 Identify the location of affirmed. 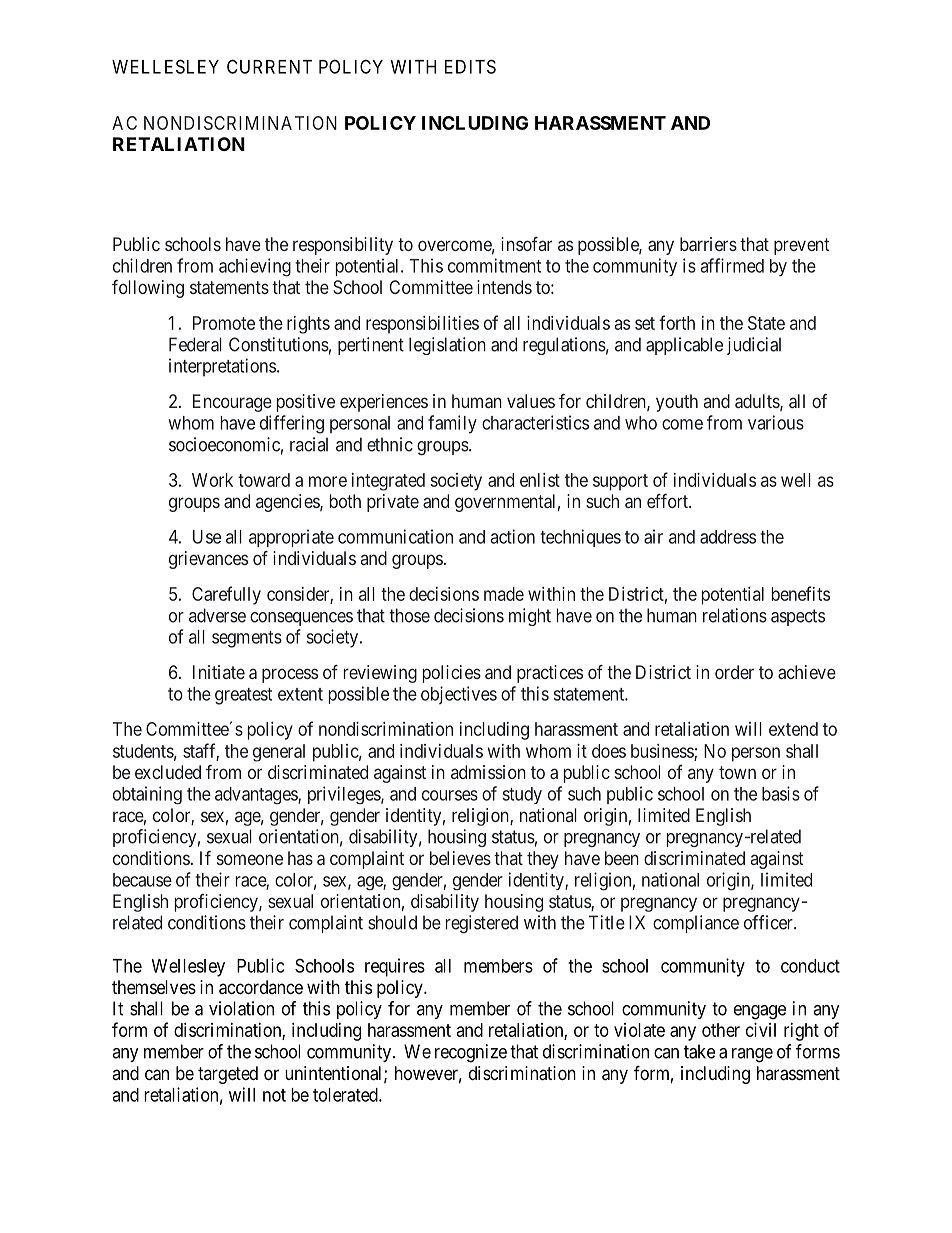
(732, 265).
